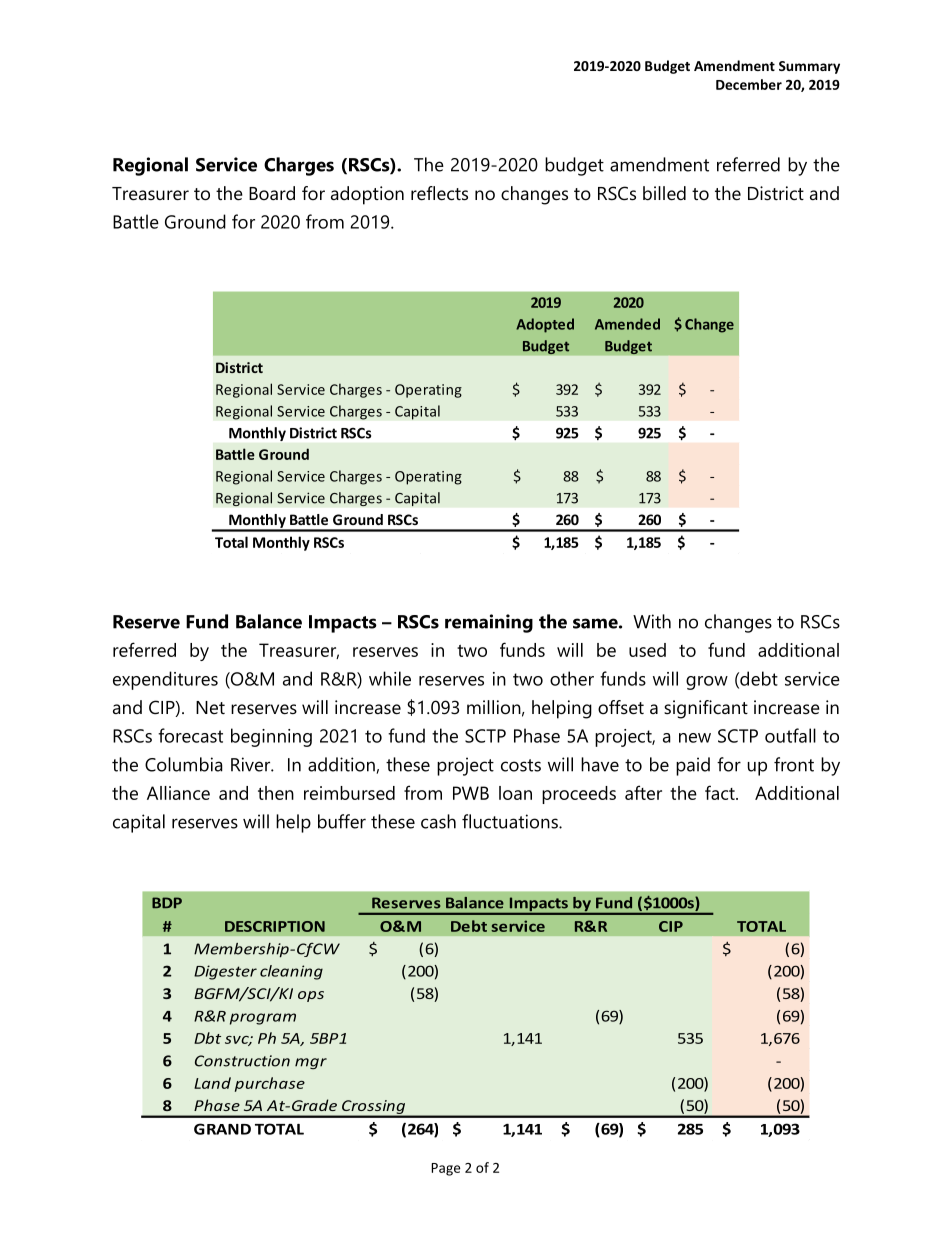  Describe the element at coordinates (374, 1108) in the image. I see `Crossing` at that location.
